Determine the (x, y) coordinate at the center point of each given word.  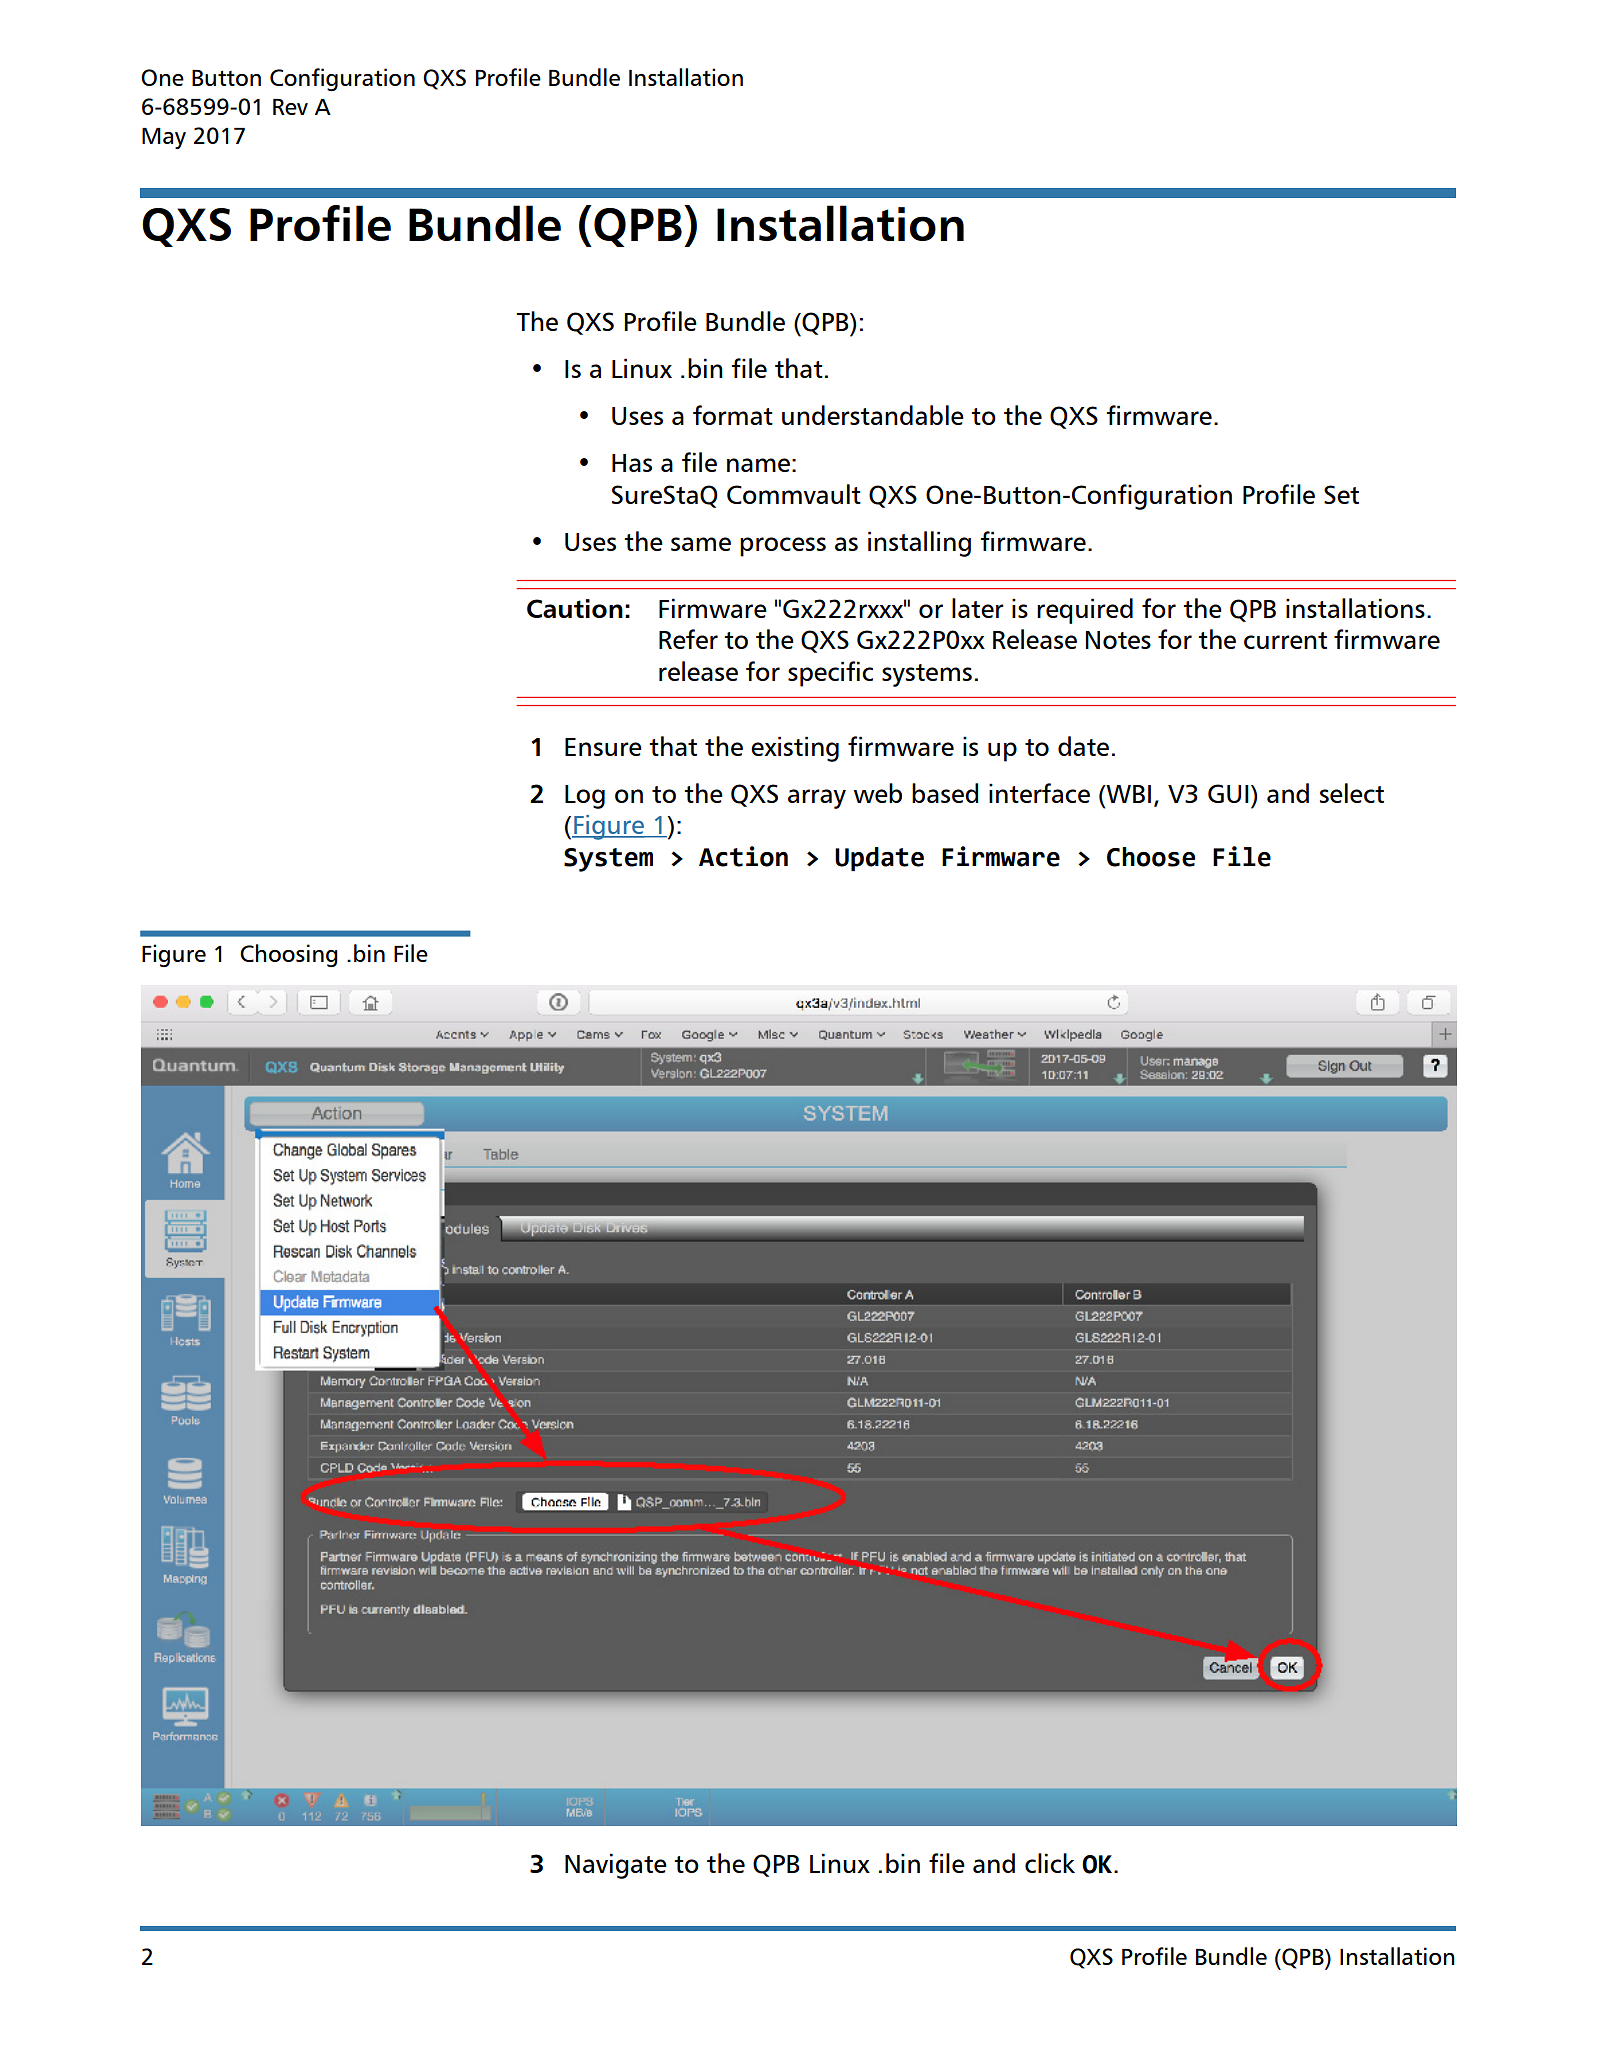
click (1050, 1863)
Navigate (616, 1866)
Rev (290, 107)
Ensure (603, 747)
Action (743, 856)
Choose (1151, 857)
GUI (1228, 793)
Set (1341, 494)
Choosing (289, 955)
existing (795, 749)
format (733, 415)
